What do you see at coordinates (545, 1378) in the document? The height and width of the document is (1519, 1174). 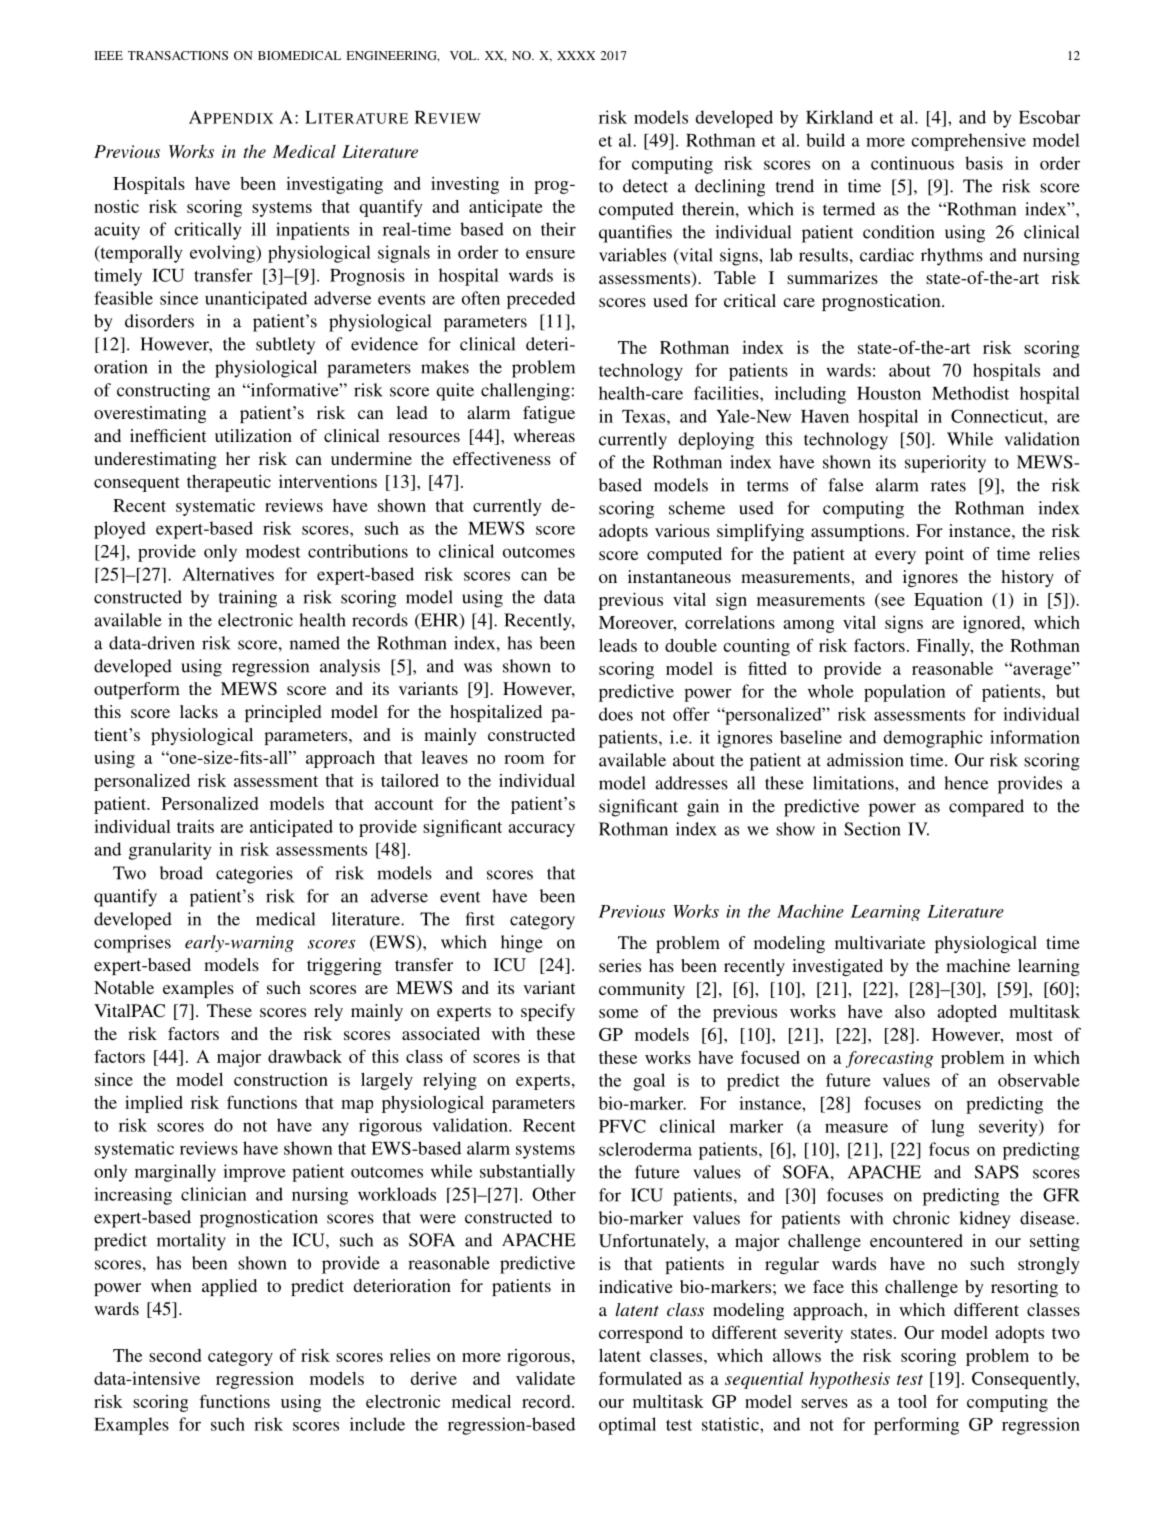 I see `validate` at bounding box center [545, 1378].
